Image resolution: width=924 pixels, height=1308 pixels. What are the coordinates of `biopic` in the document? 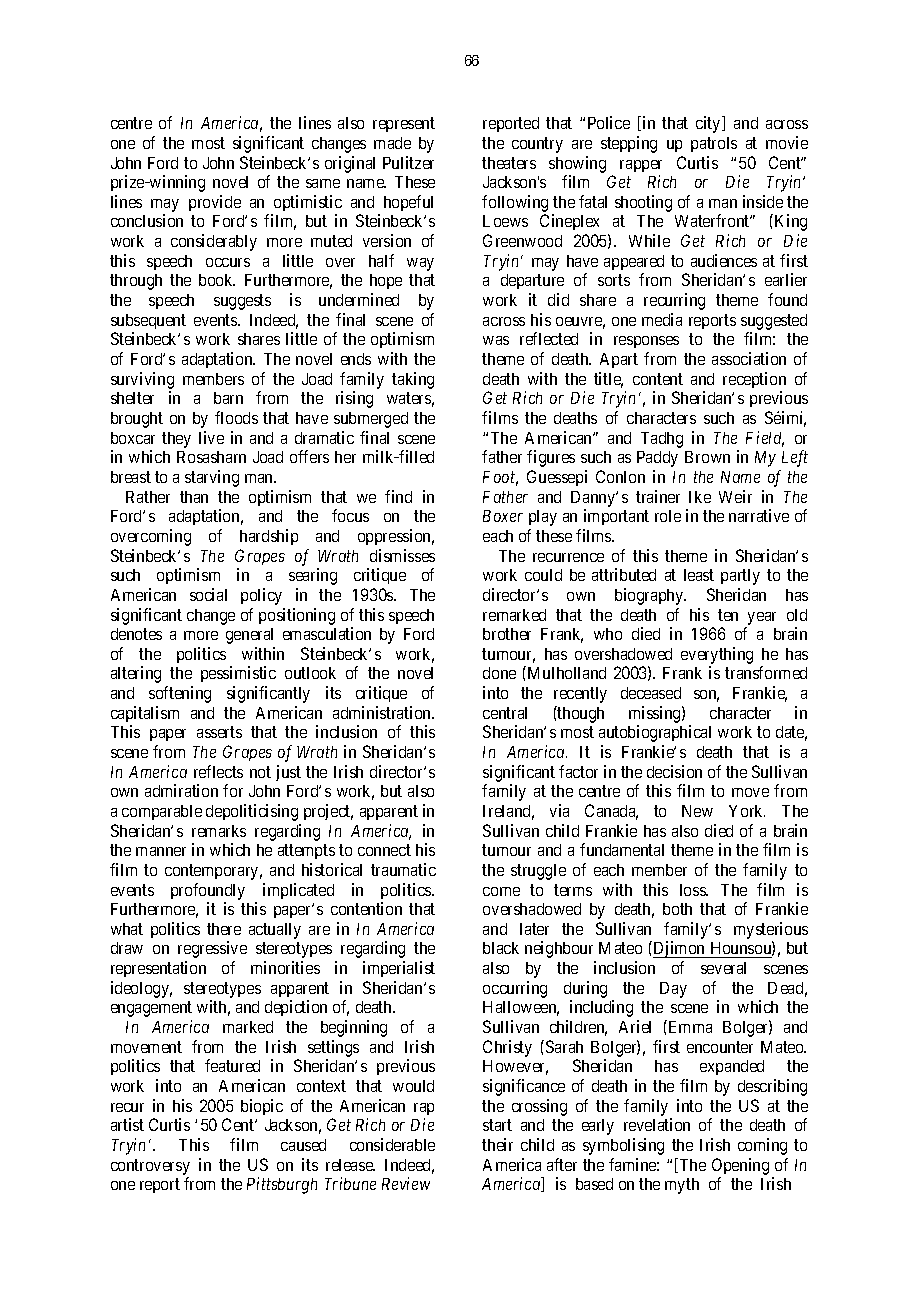 It's located at (262, 1107).
